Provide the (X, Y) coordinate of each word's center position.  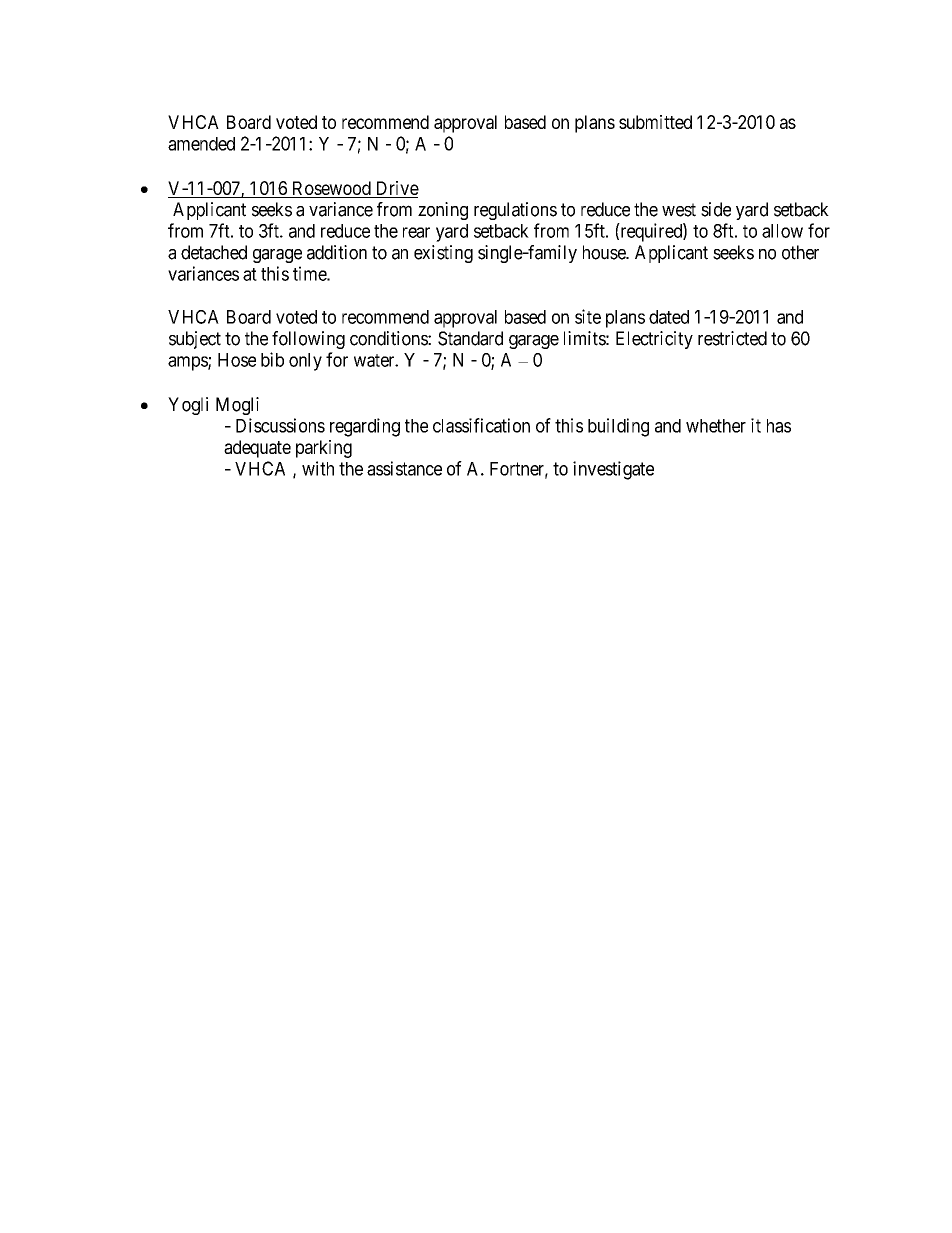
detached (214, 252)
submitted (655, 122)
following (308, 340)
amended (201, 144)
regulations (515, 211)
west (679, 210)
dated (669, 317)
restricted (732, 338)
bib (272, 359)
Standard (470, 338)
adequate (257, 449)
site (588, 316)
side (716, 209)
